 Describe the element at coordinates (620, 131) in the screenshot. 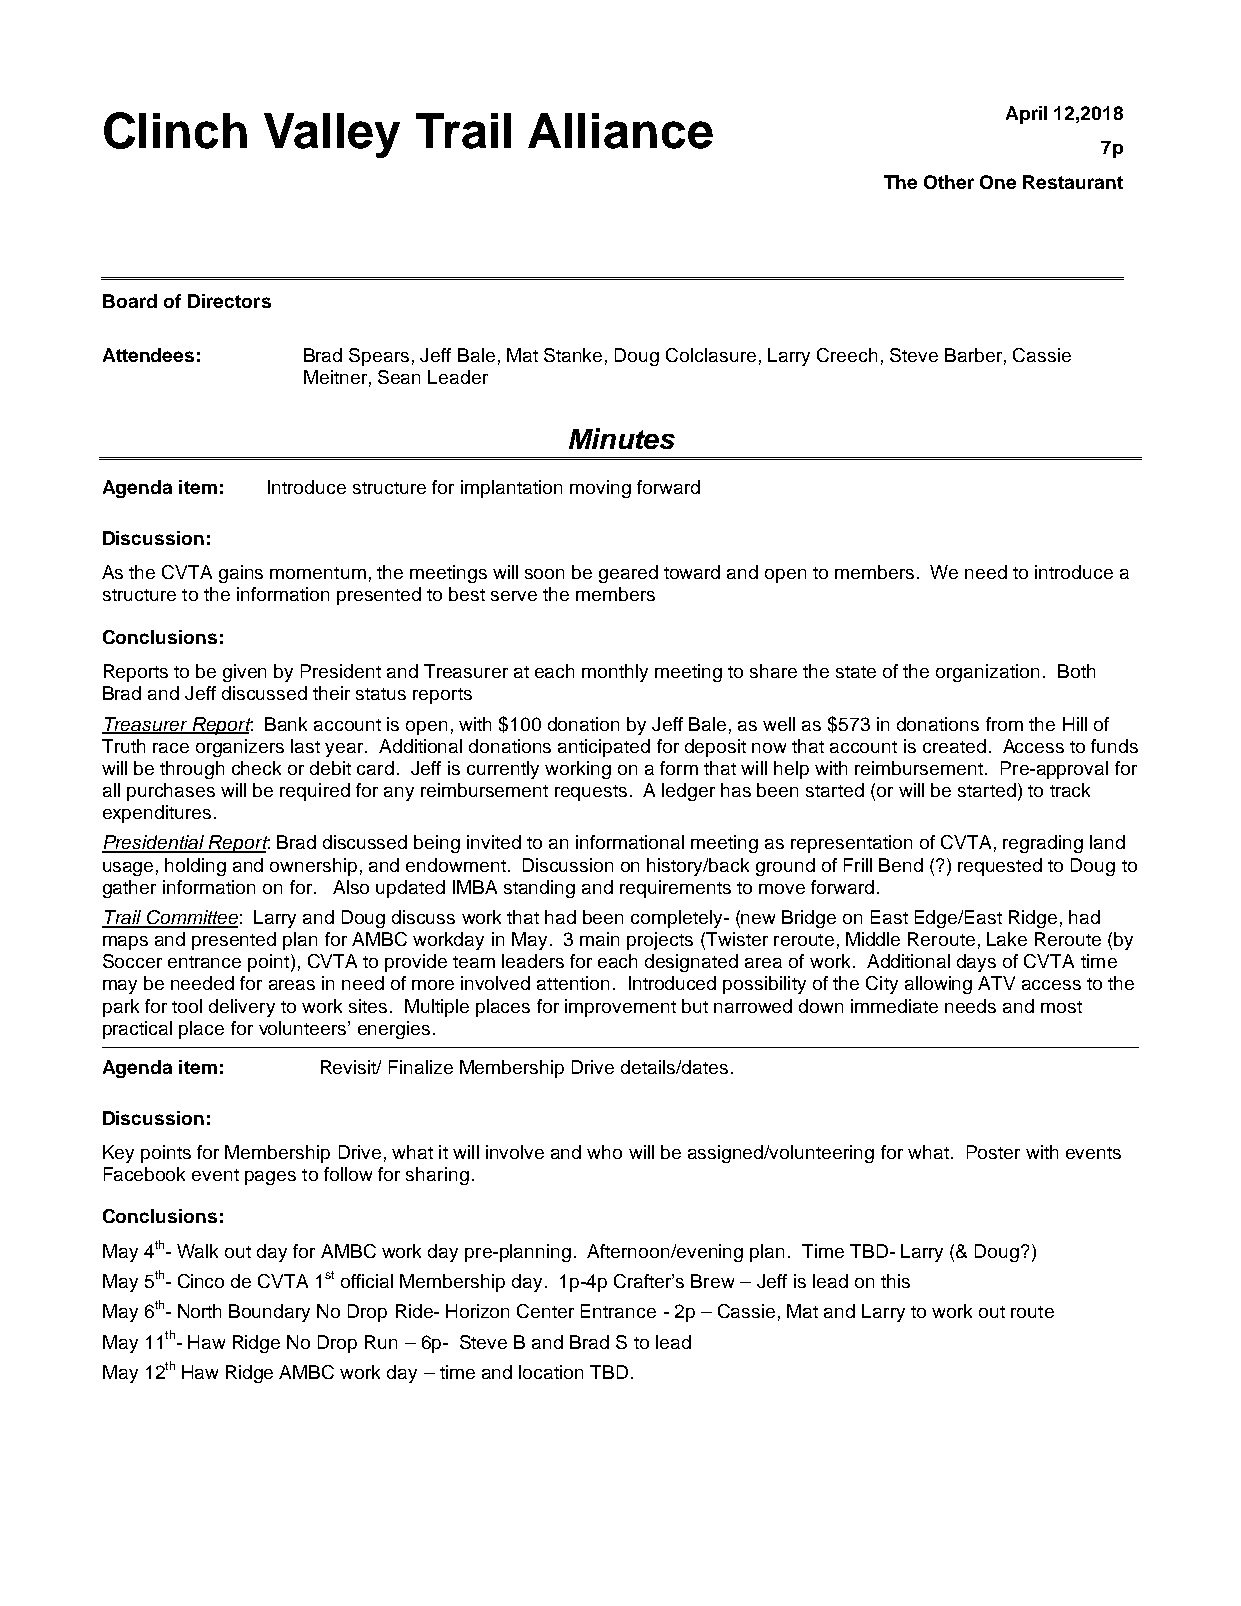

I see `Alliance` at that location.
